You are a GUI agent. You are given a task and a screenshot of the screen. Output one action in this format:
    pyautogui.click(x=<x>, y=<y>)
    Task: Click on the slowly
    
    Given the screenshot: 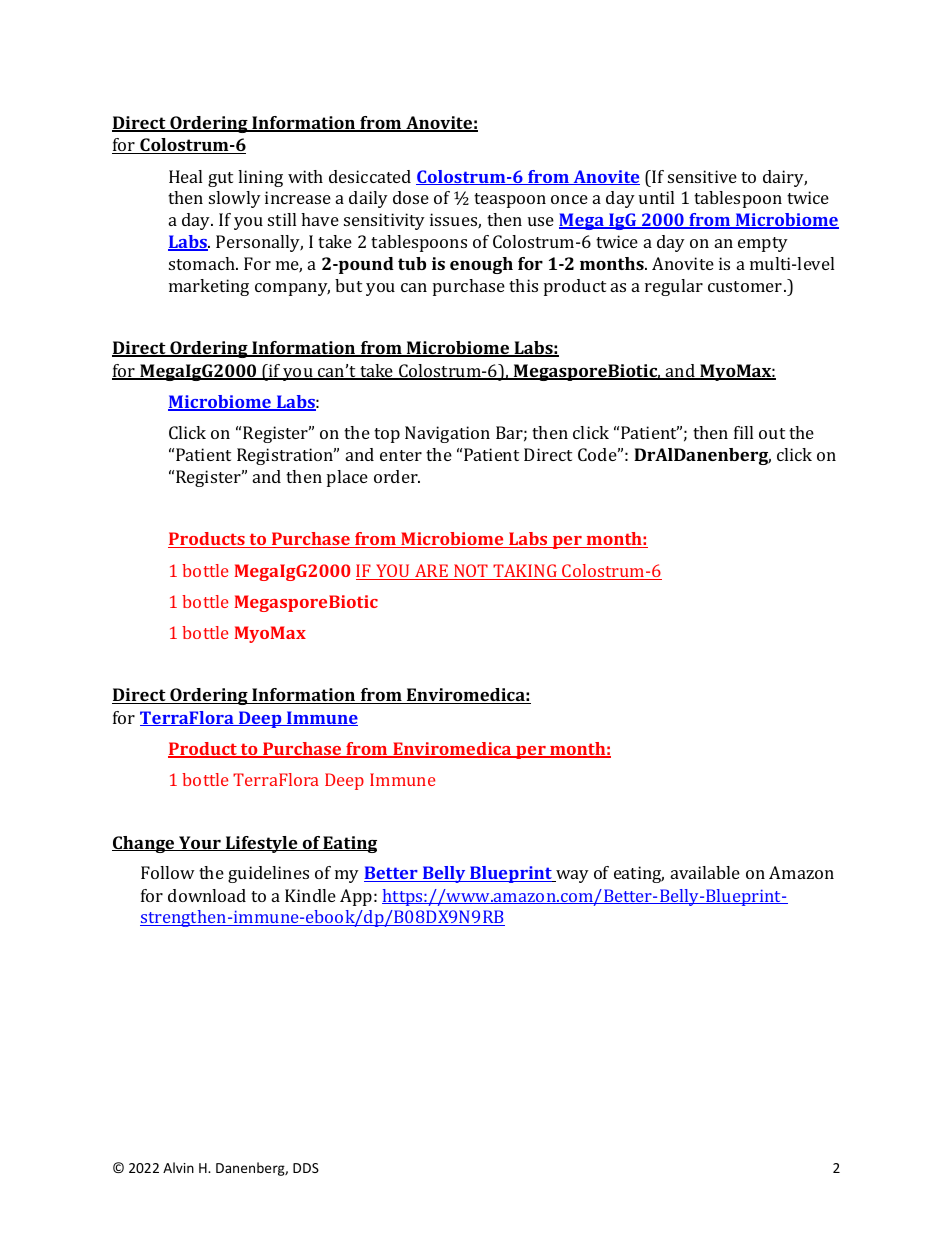 What is the action you would take?
    pyautogui.click(x=235, y=199)
